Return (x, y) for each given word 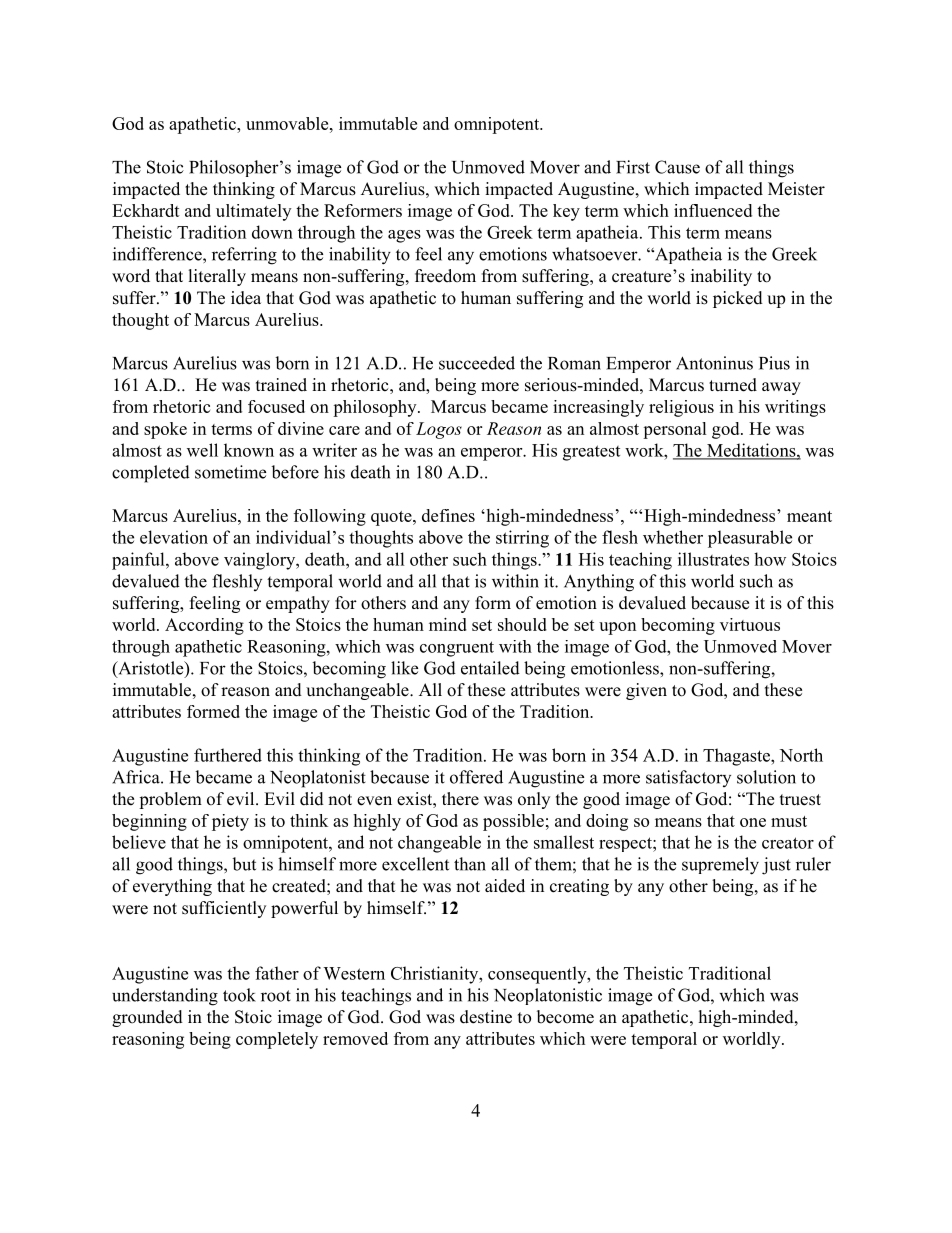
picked (738, 299)
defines (448, 515)
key (566, 212)
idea (246, 298)
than (470, 864)
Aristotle (151, 669)
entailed (490, 668)
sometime (230, 472)
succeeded (477, 363)
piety (230, 822)
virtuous (750, 624)
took (239, 995)
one (753, 822)
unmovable (288, 123)
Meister (796, 189)
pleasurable (750, 539)
